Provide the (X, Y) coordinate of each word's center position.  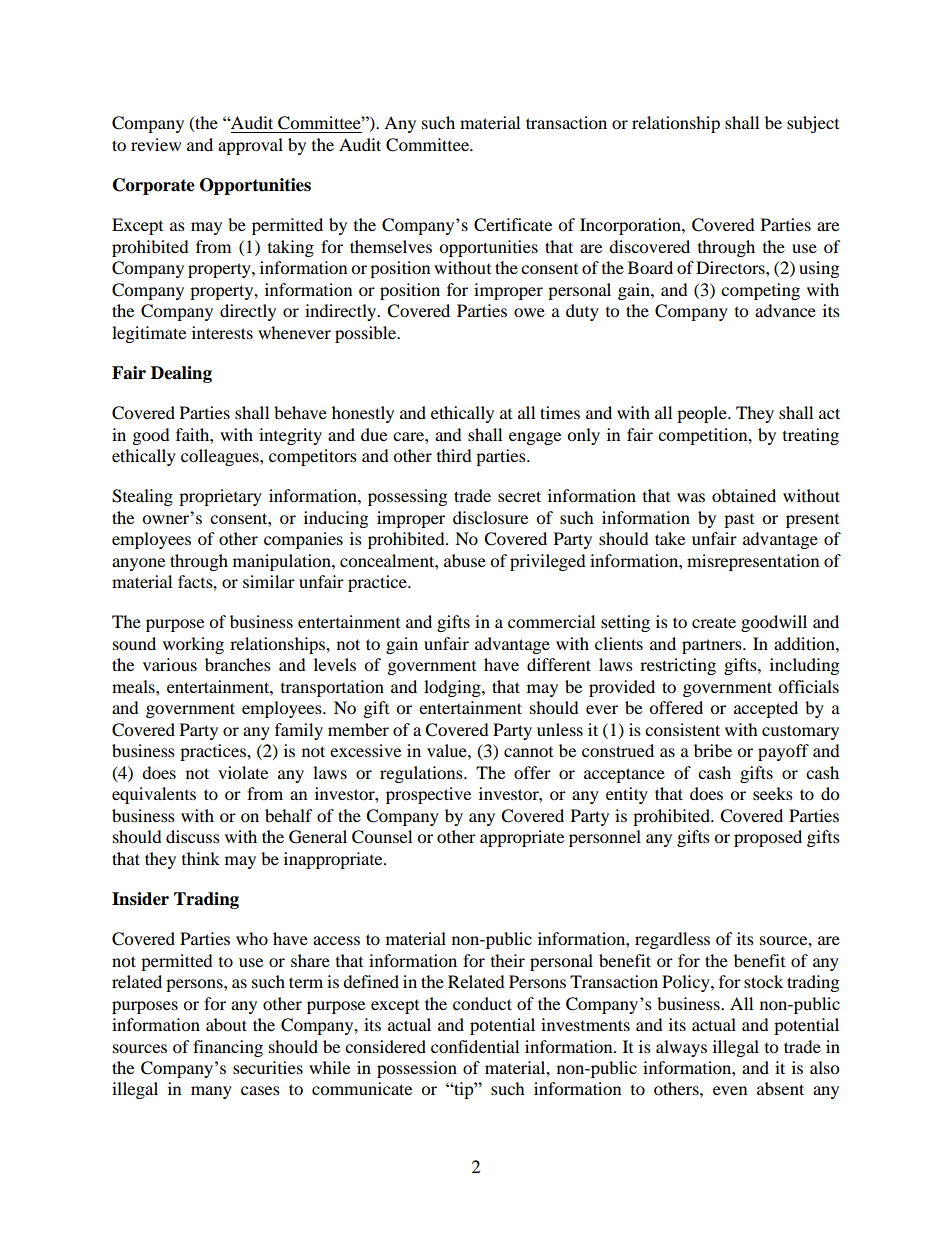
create (714, 622)
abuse (465, 560)
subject (813, 124)
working (193, 645)
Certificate (513, 225)
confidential (475, 1046)
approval (250, 146)
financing (228, 1048)
